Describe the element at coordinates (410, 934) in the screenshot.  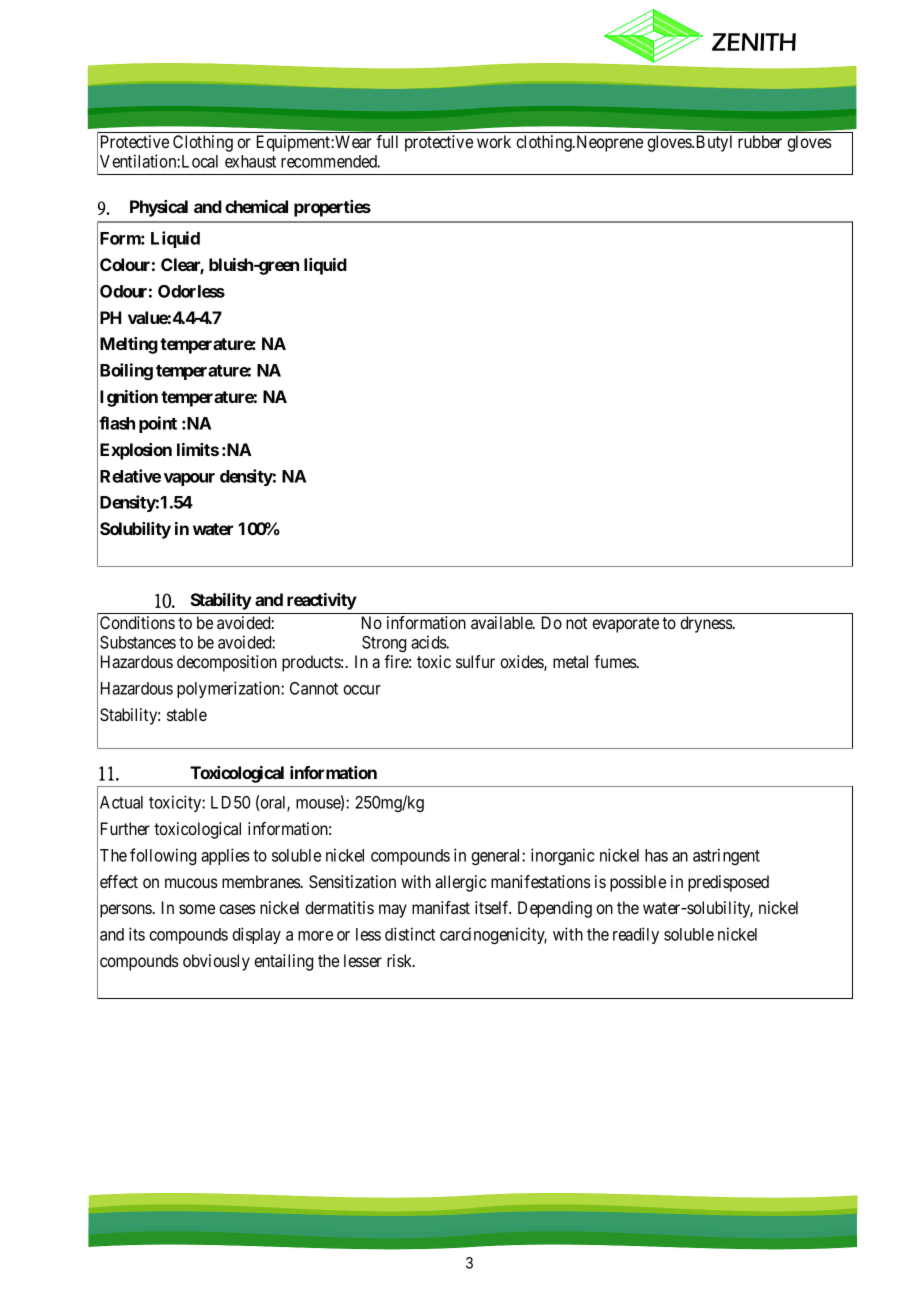
I see `distinct` at that location.
